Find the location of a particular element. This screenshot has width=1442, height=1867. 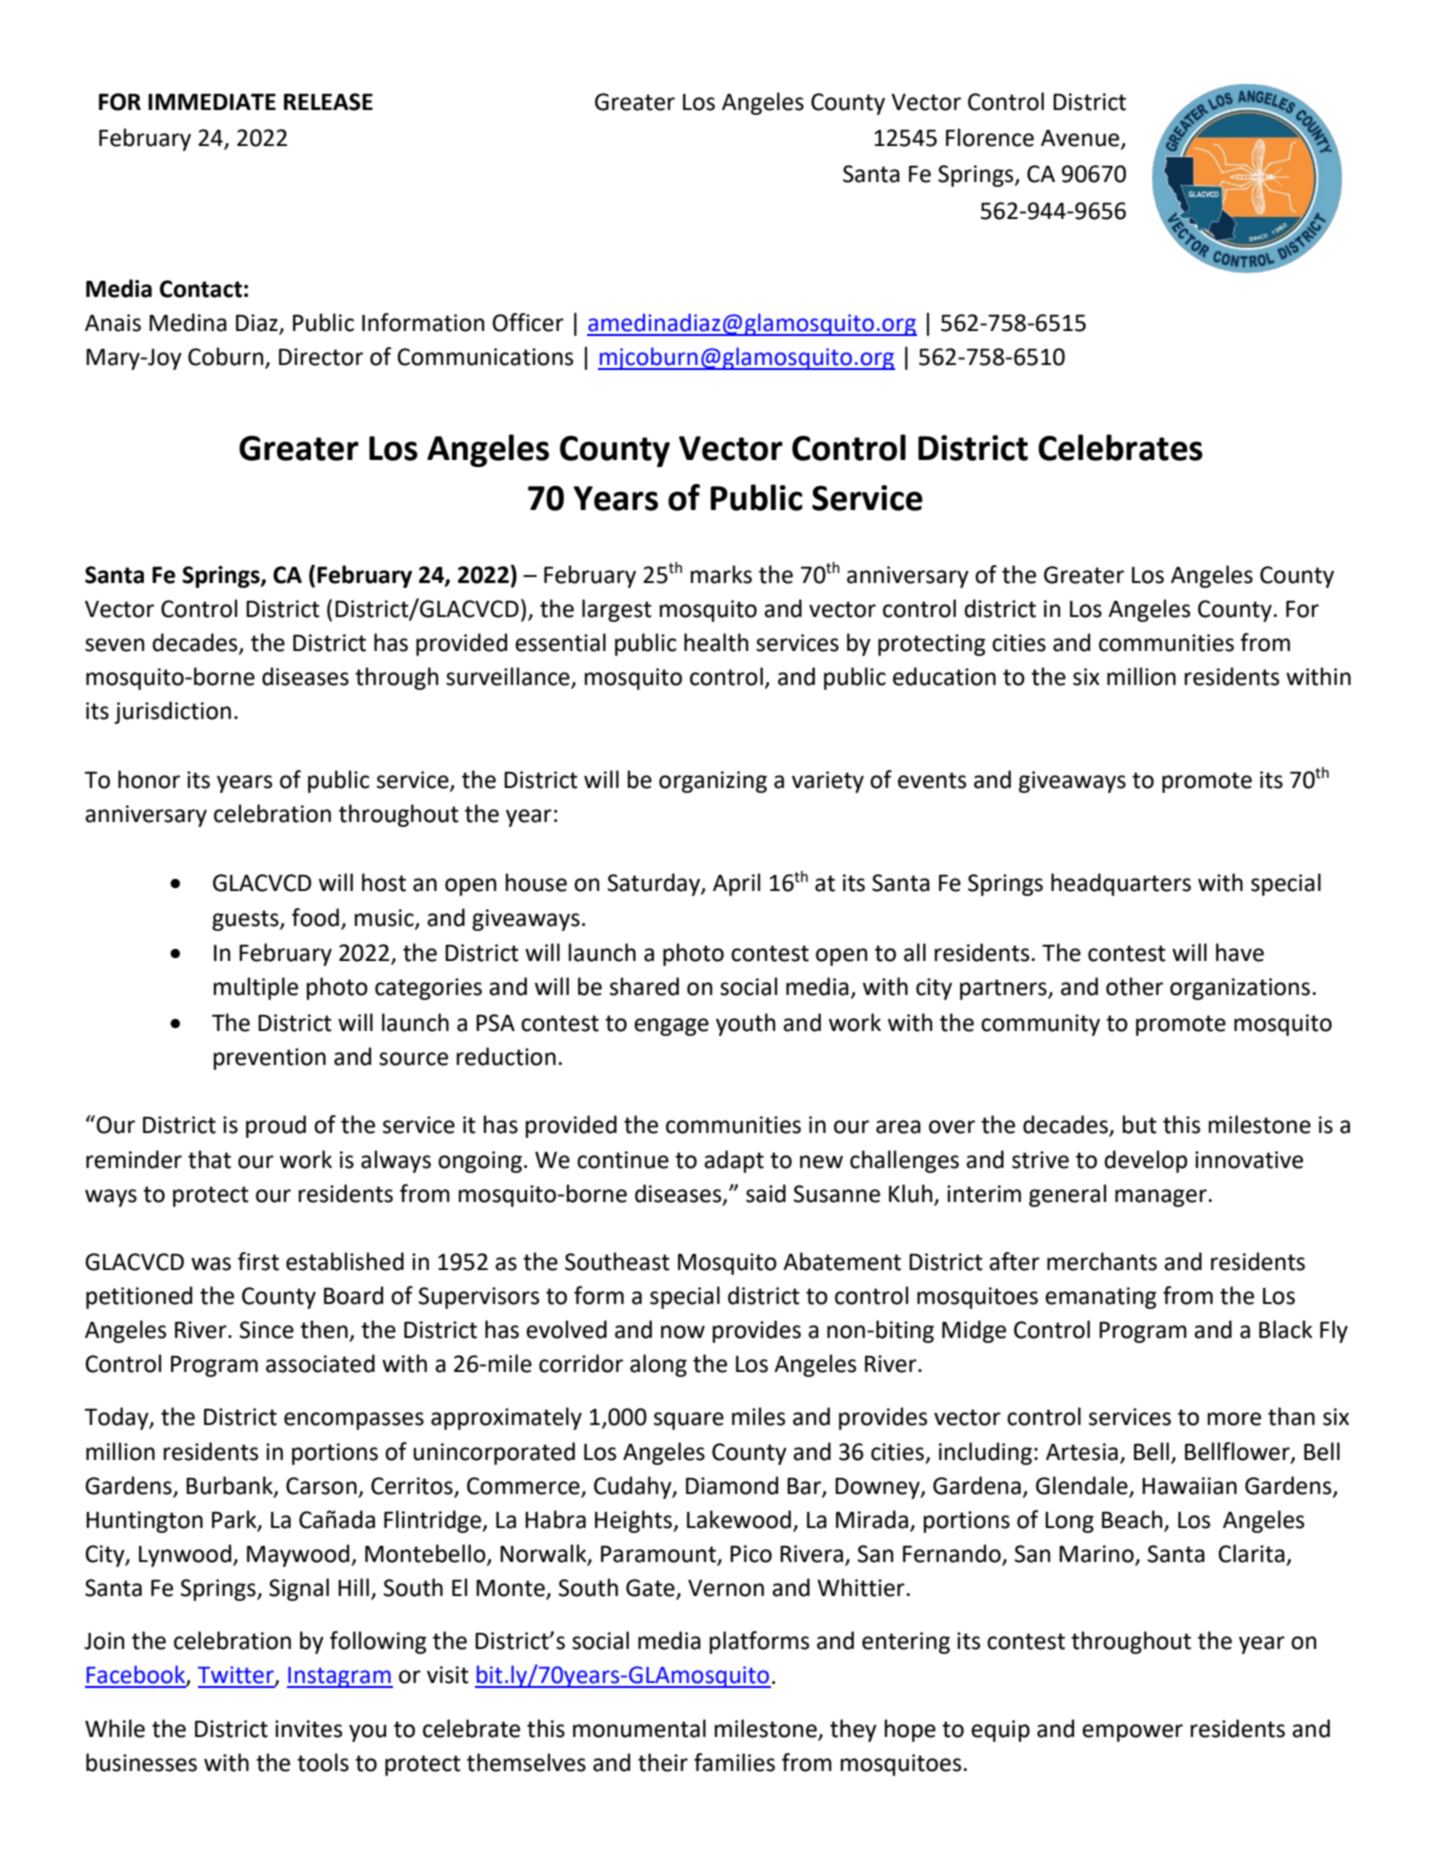

invites is located at coordinates (308, 1729).
